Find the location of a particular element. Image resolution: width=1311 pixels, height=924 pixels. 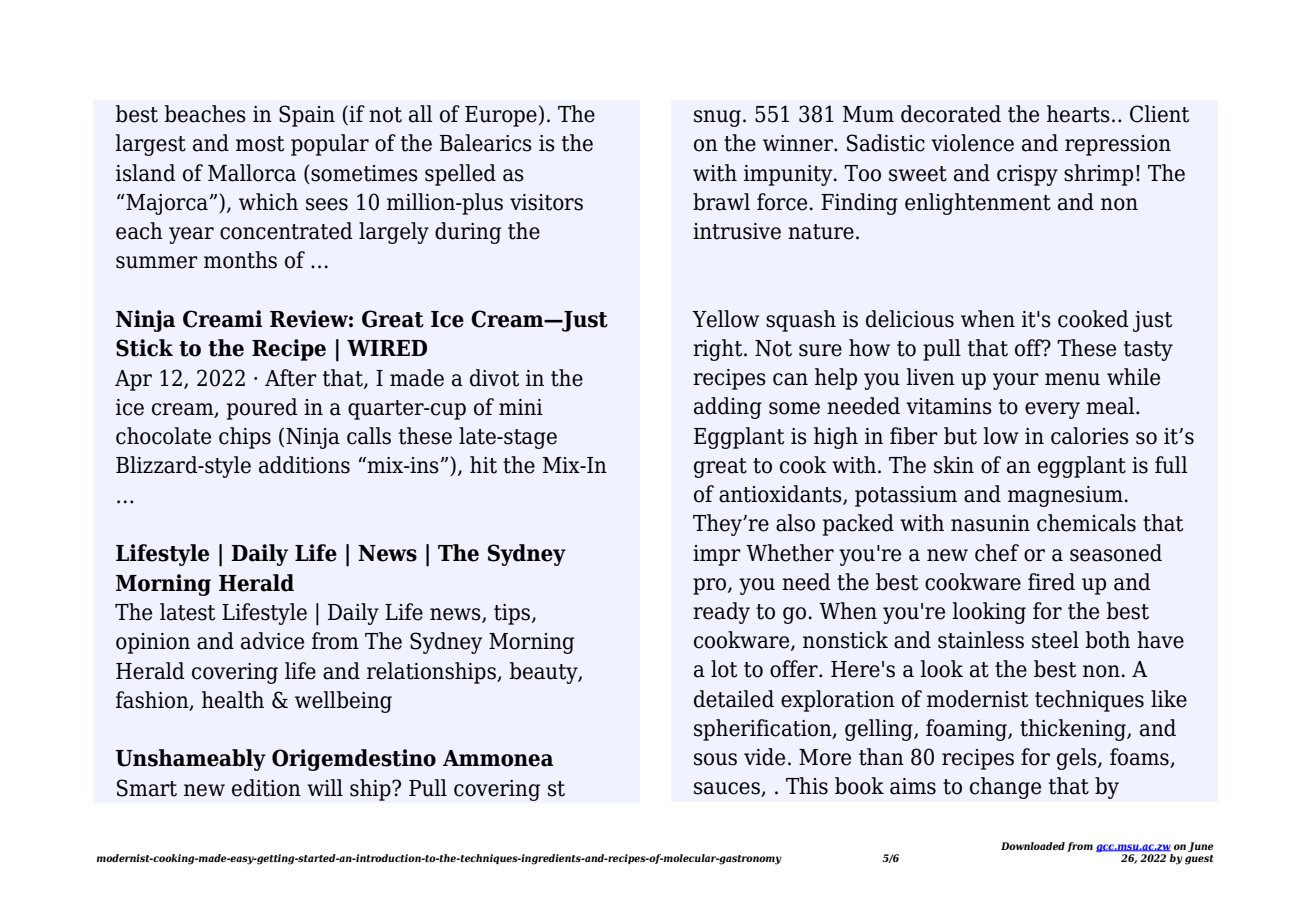

antioxidants is located at coordinates (781, 495).
